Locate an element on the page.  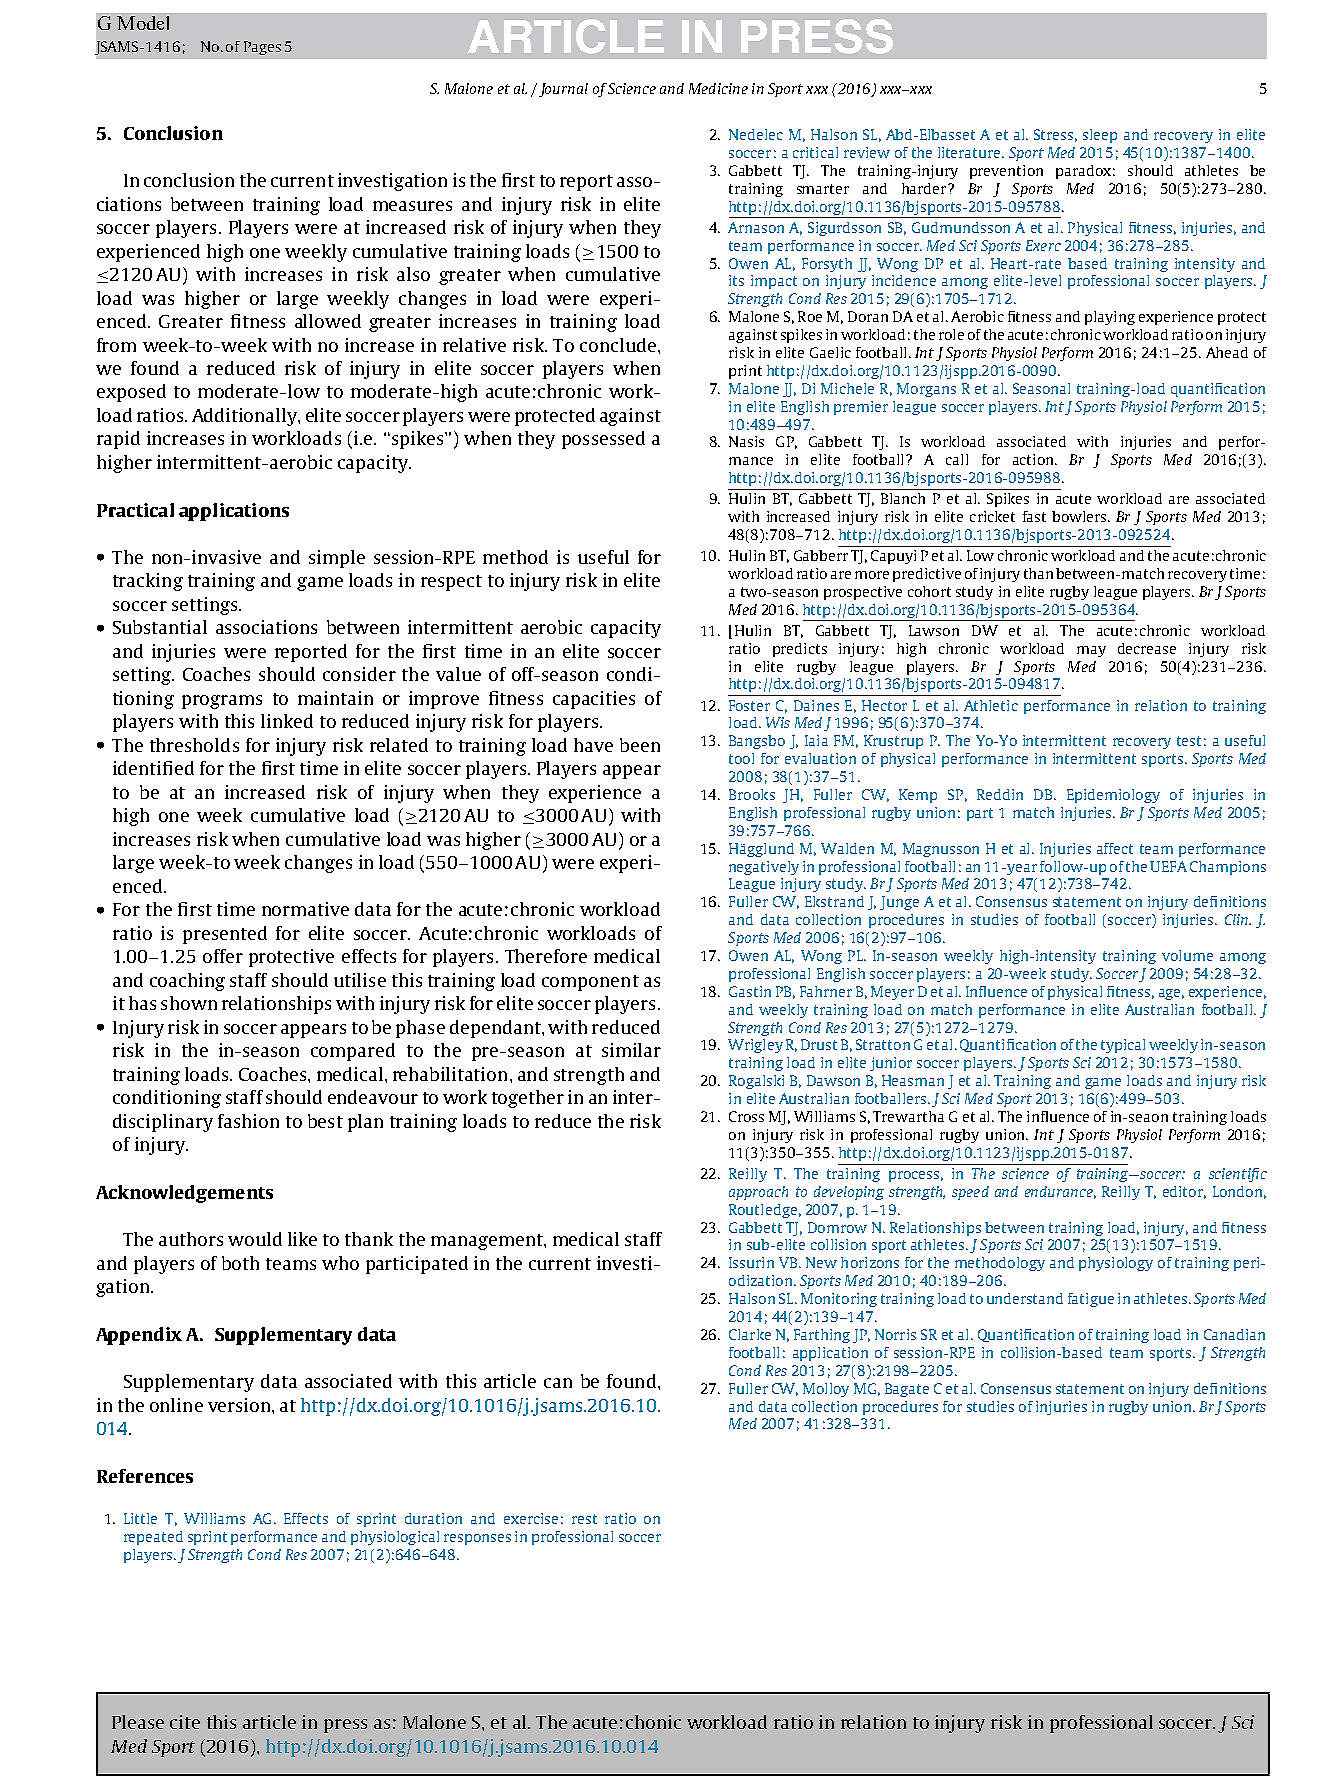
negatively is located at coordinates (764, 868).
